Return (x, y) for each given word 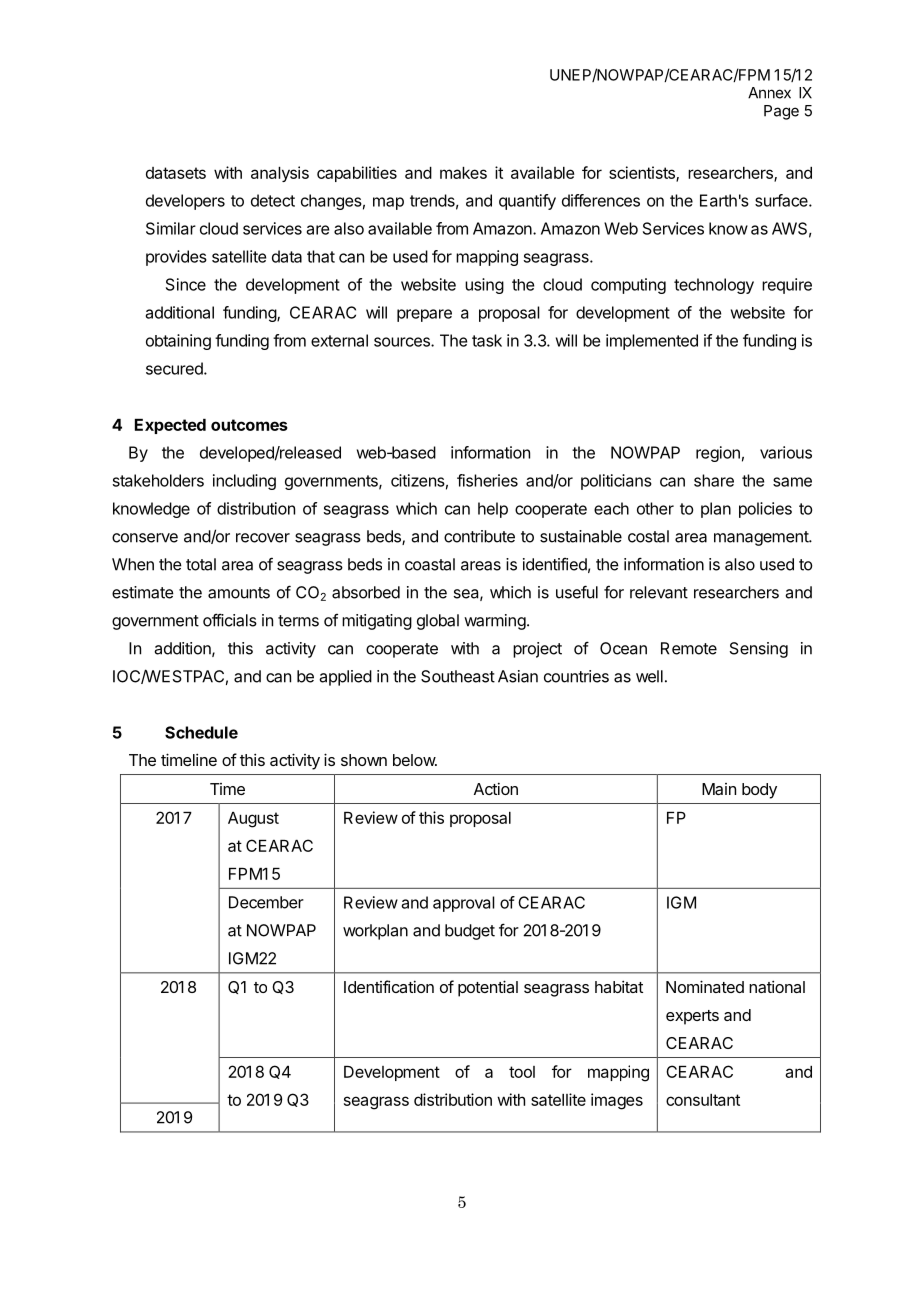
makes (463, 173)
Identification (389, 986)
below (415, 760)
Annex (769, 93)
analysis (280, 174)
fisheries (487, 480)
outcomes (249, 425)
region (718, 454)
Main (719, 789)
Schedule (201, 732)
